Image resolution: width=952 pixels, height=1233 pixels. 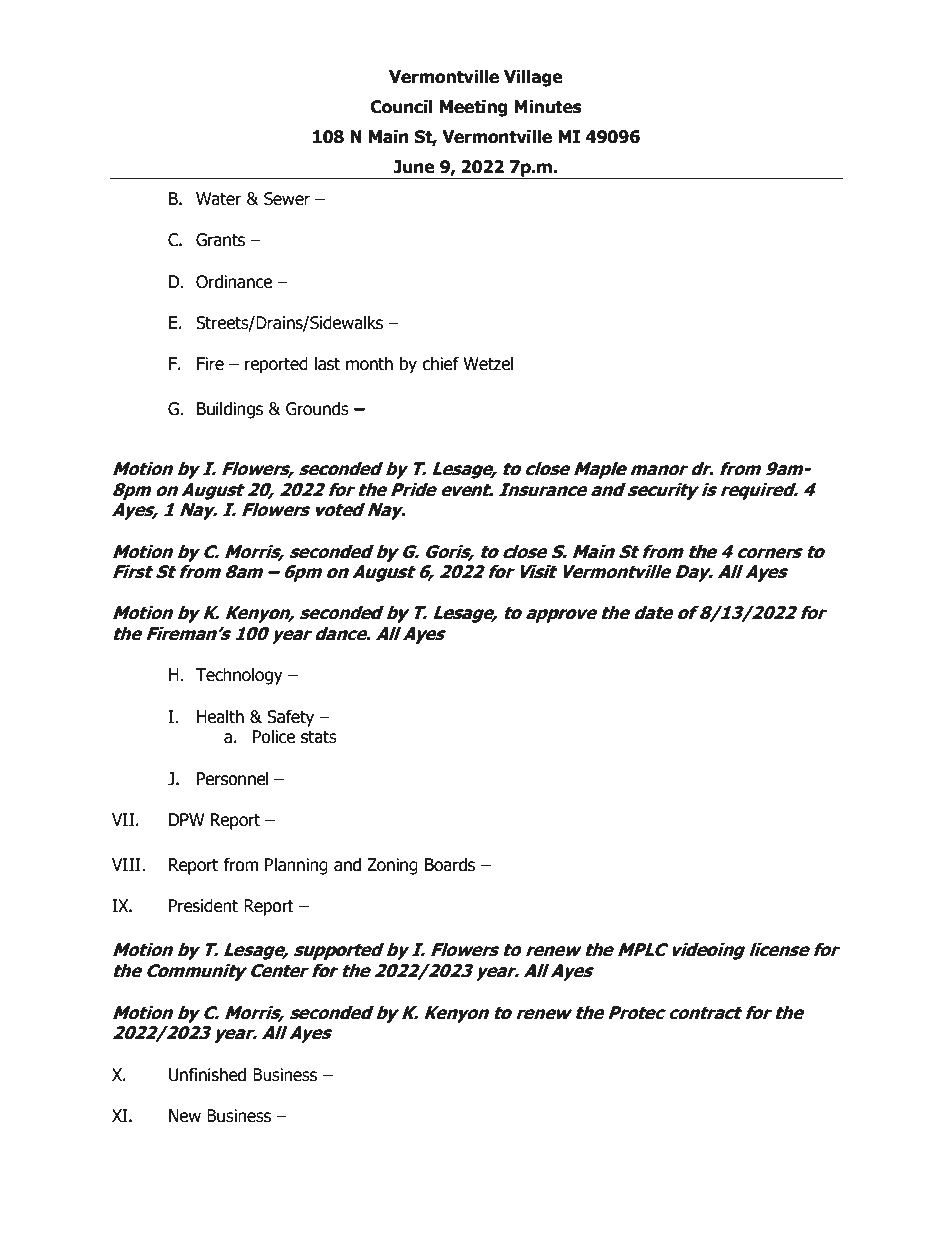 What do you see at coordinates (488, 364) in the screenshot?
I see `Wetzel` at bounding box center [488, 364].
